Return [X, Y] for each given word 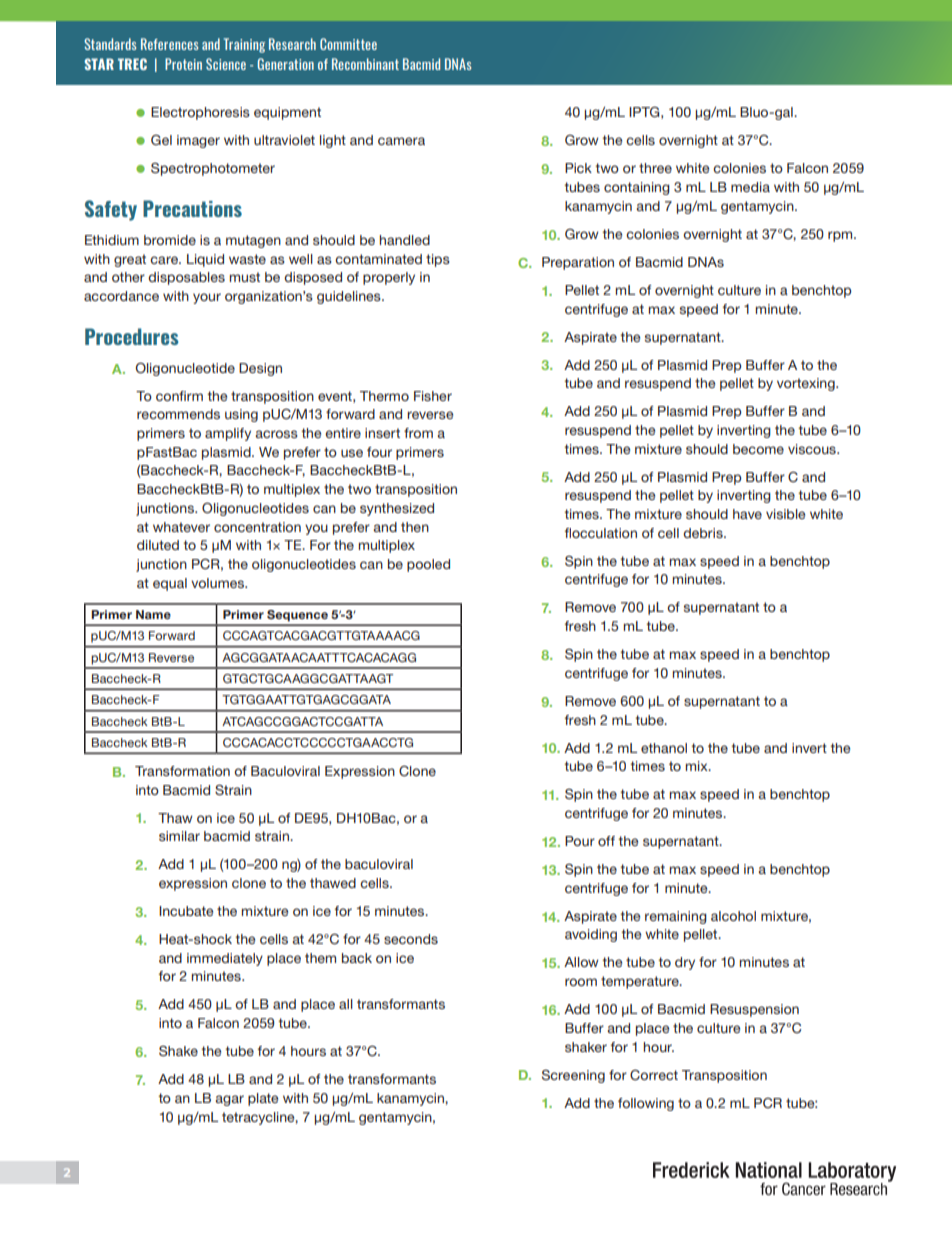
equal [170, 584]
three [655, 168]
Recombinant [365, 64]
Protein [183, 64]
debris [704, 533]
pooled [428, 565]
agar [229, 1100]
